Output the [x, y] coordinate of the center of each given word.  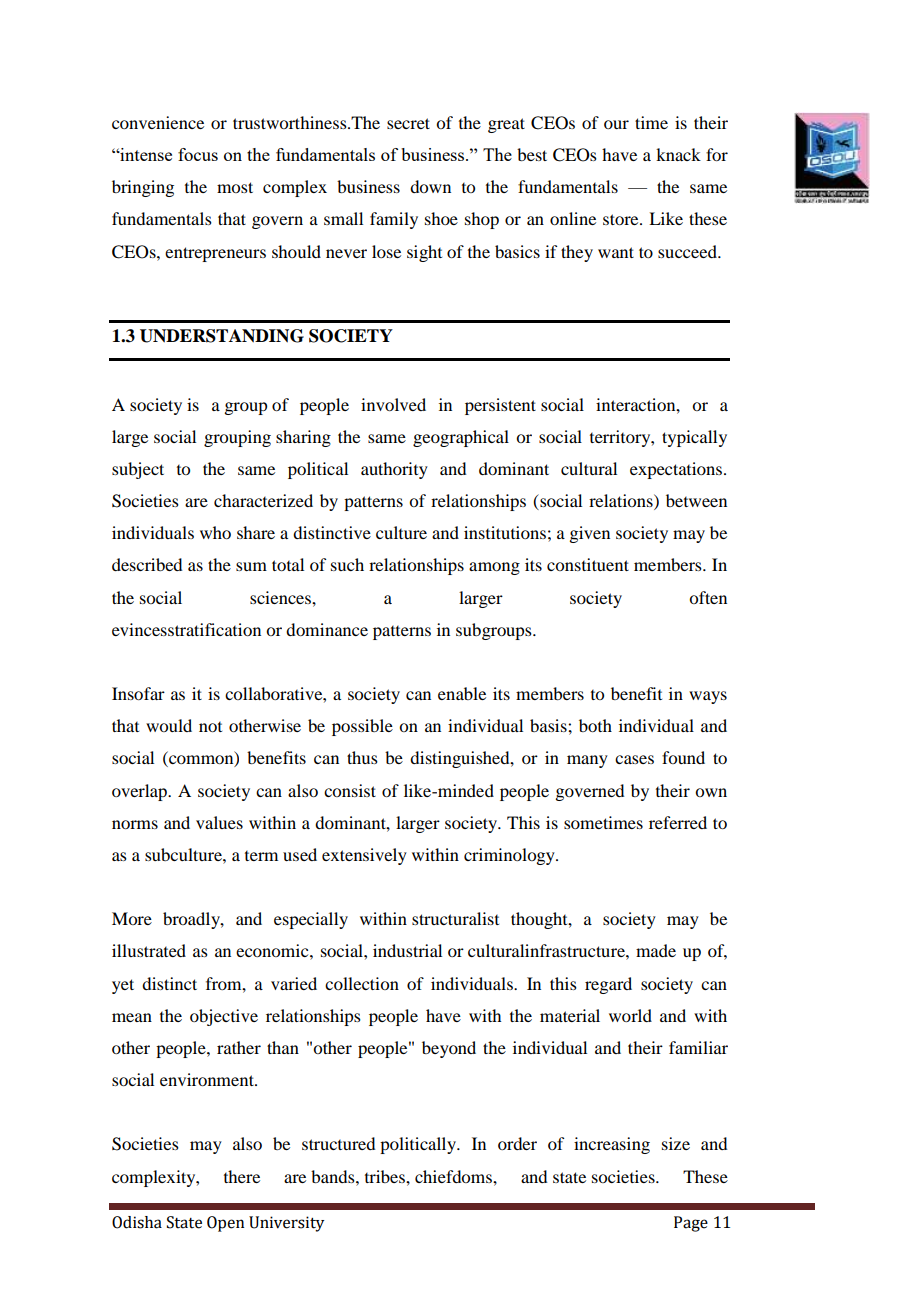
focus [198, 154]
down [430, 186]
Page [691, 1224]
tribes [386, 1176]
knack [678, 154]
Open [225, 1224]
